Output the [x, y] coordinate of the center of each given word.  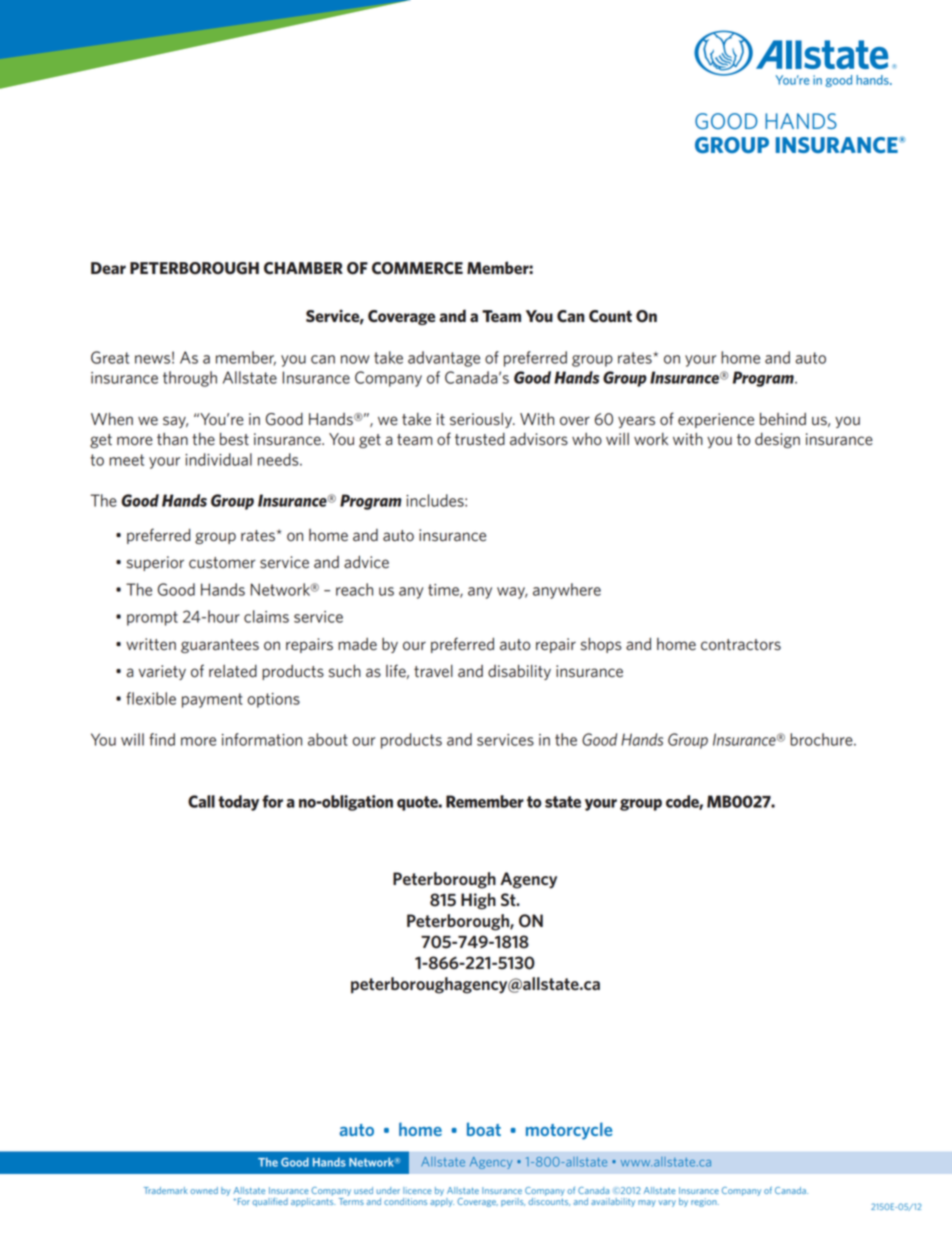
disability [519, 672]
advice [366, 562]
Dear [108, 268]
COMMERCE [417, 268]
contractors [741, 645]
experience [716, 420]
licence [417, 1190]
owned [204, 1190]
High [478, 901]
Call [201, 801]
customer [222, 563]
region [705, 1202]
